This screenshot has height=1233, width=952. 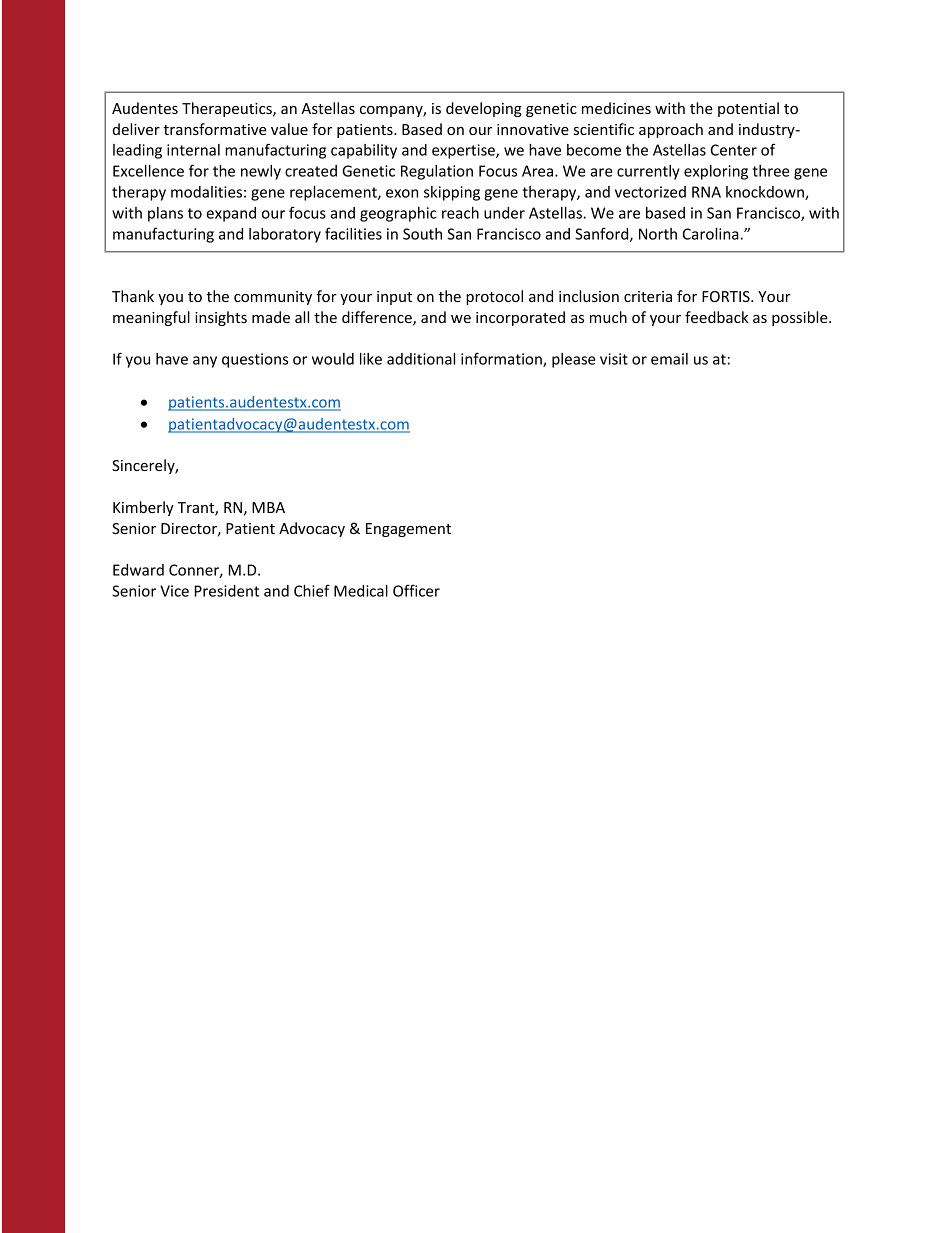 I want to click on criteria, so click(x=648, y=296).
